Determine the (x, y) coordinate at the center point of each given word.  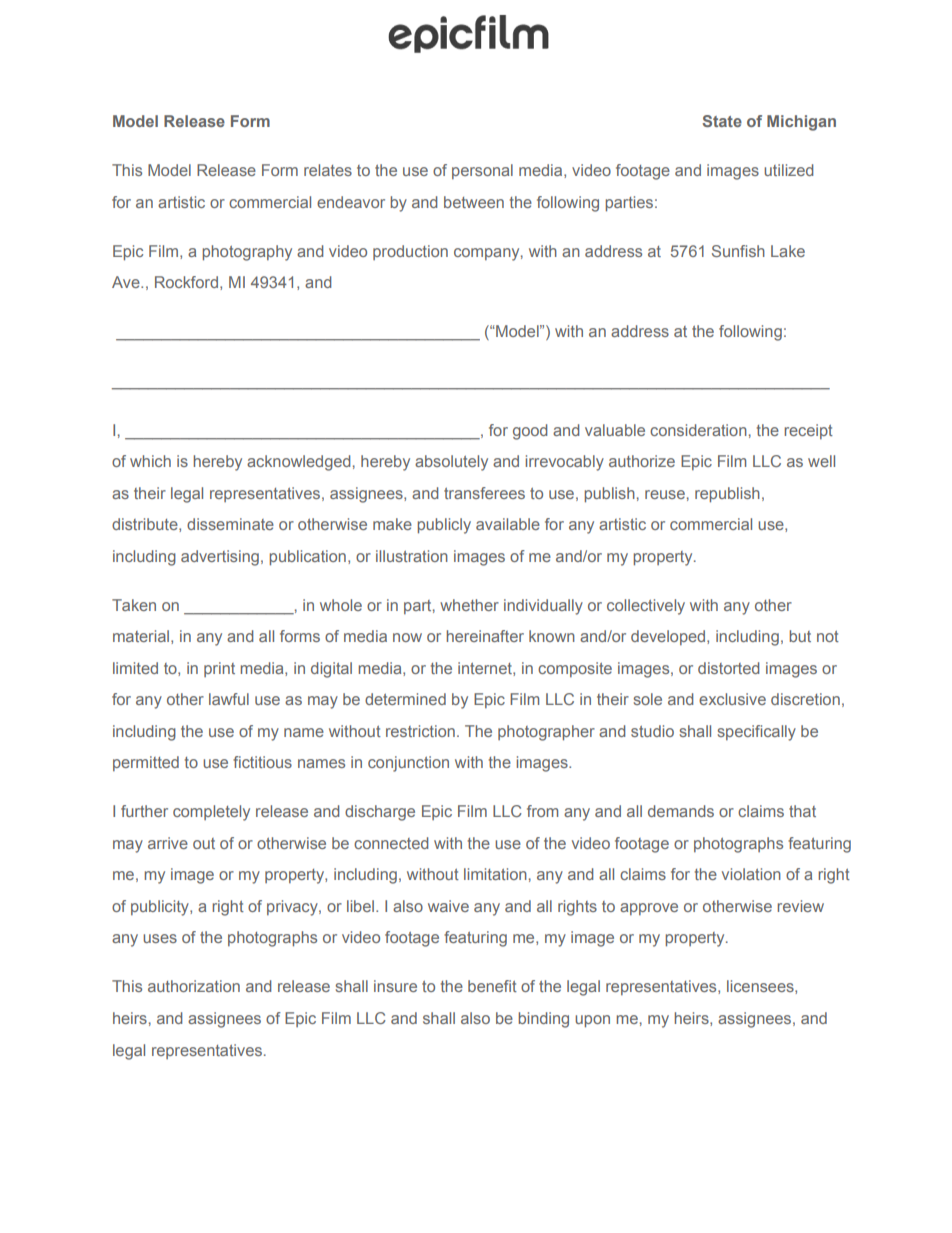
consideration (698, 430)
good (530, 432)
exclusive (732, 699)
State (722, 121)
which (150, 461)
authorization (194, 986)
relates (328, 170)
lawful (229, 699)
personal (482, 171)
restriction (420, 731)
